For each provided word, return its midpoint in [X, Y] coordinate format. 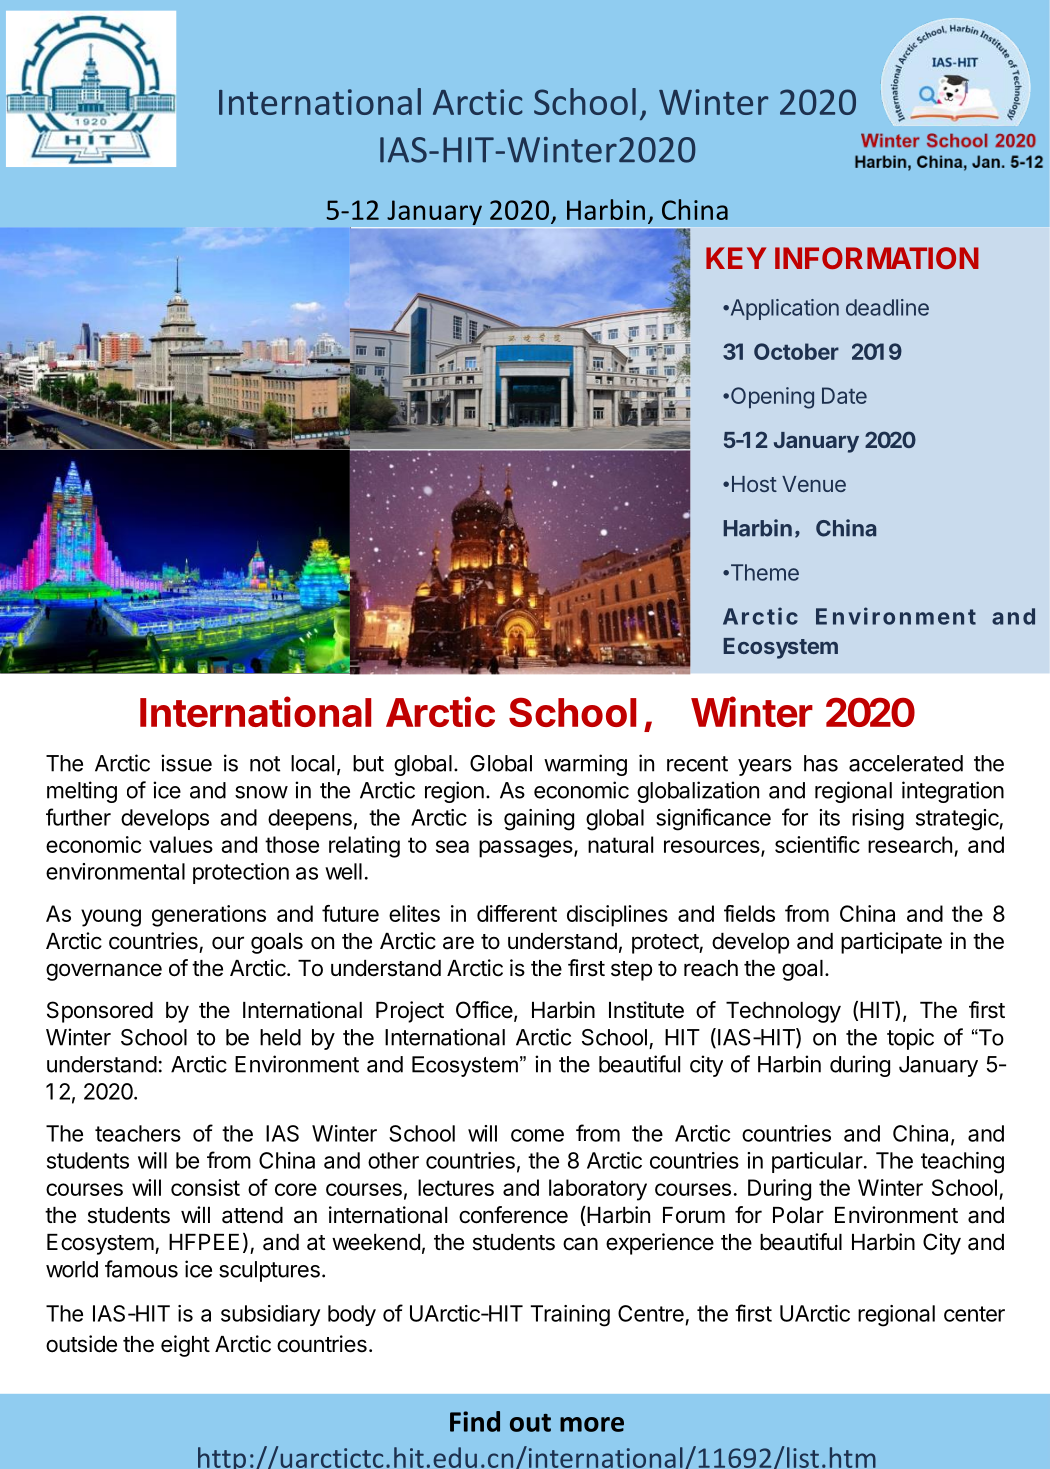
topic [910, 1039]
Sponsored [100, 1012]
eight [185, 1346]
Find [475, 1421]
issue [186, 763]
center [974, 1314]
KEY [736, 258]
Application [783, 309]
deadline [887, 307]
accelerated [906, 763]
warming [585, 765]
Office [484, 1010]
